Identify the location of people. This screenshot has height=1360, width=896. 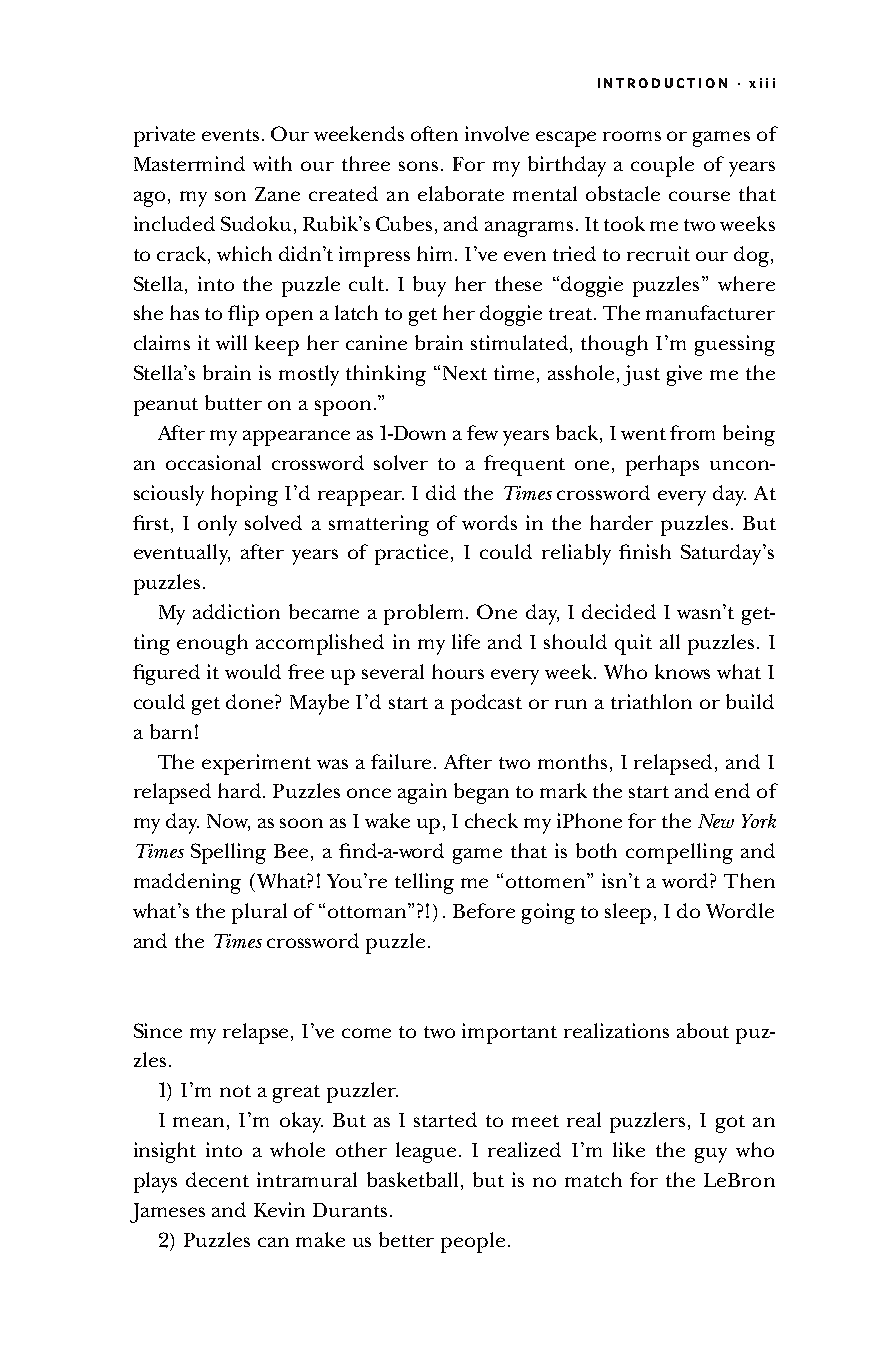
(473, 1242).
